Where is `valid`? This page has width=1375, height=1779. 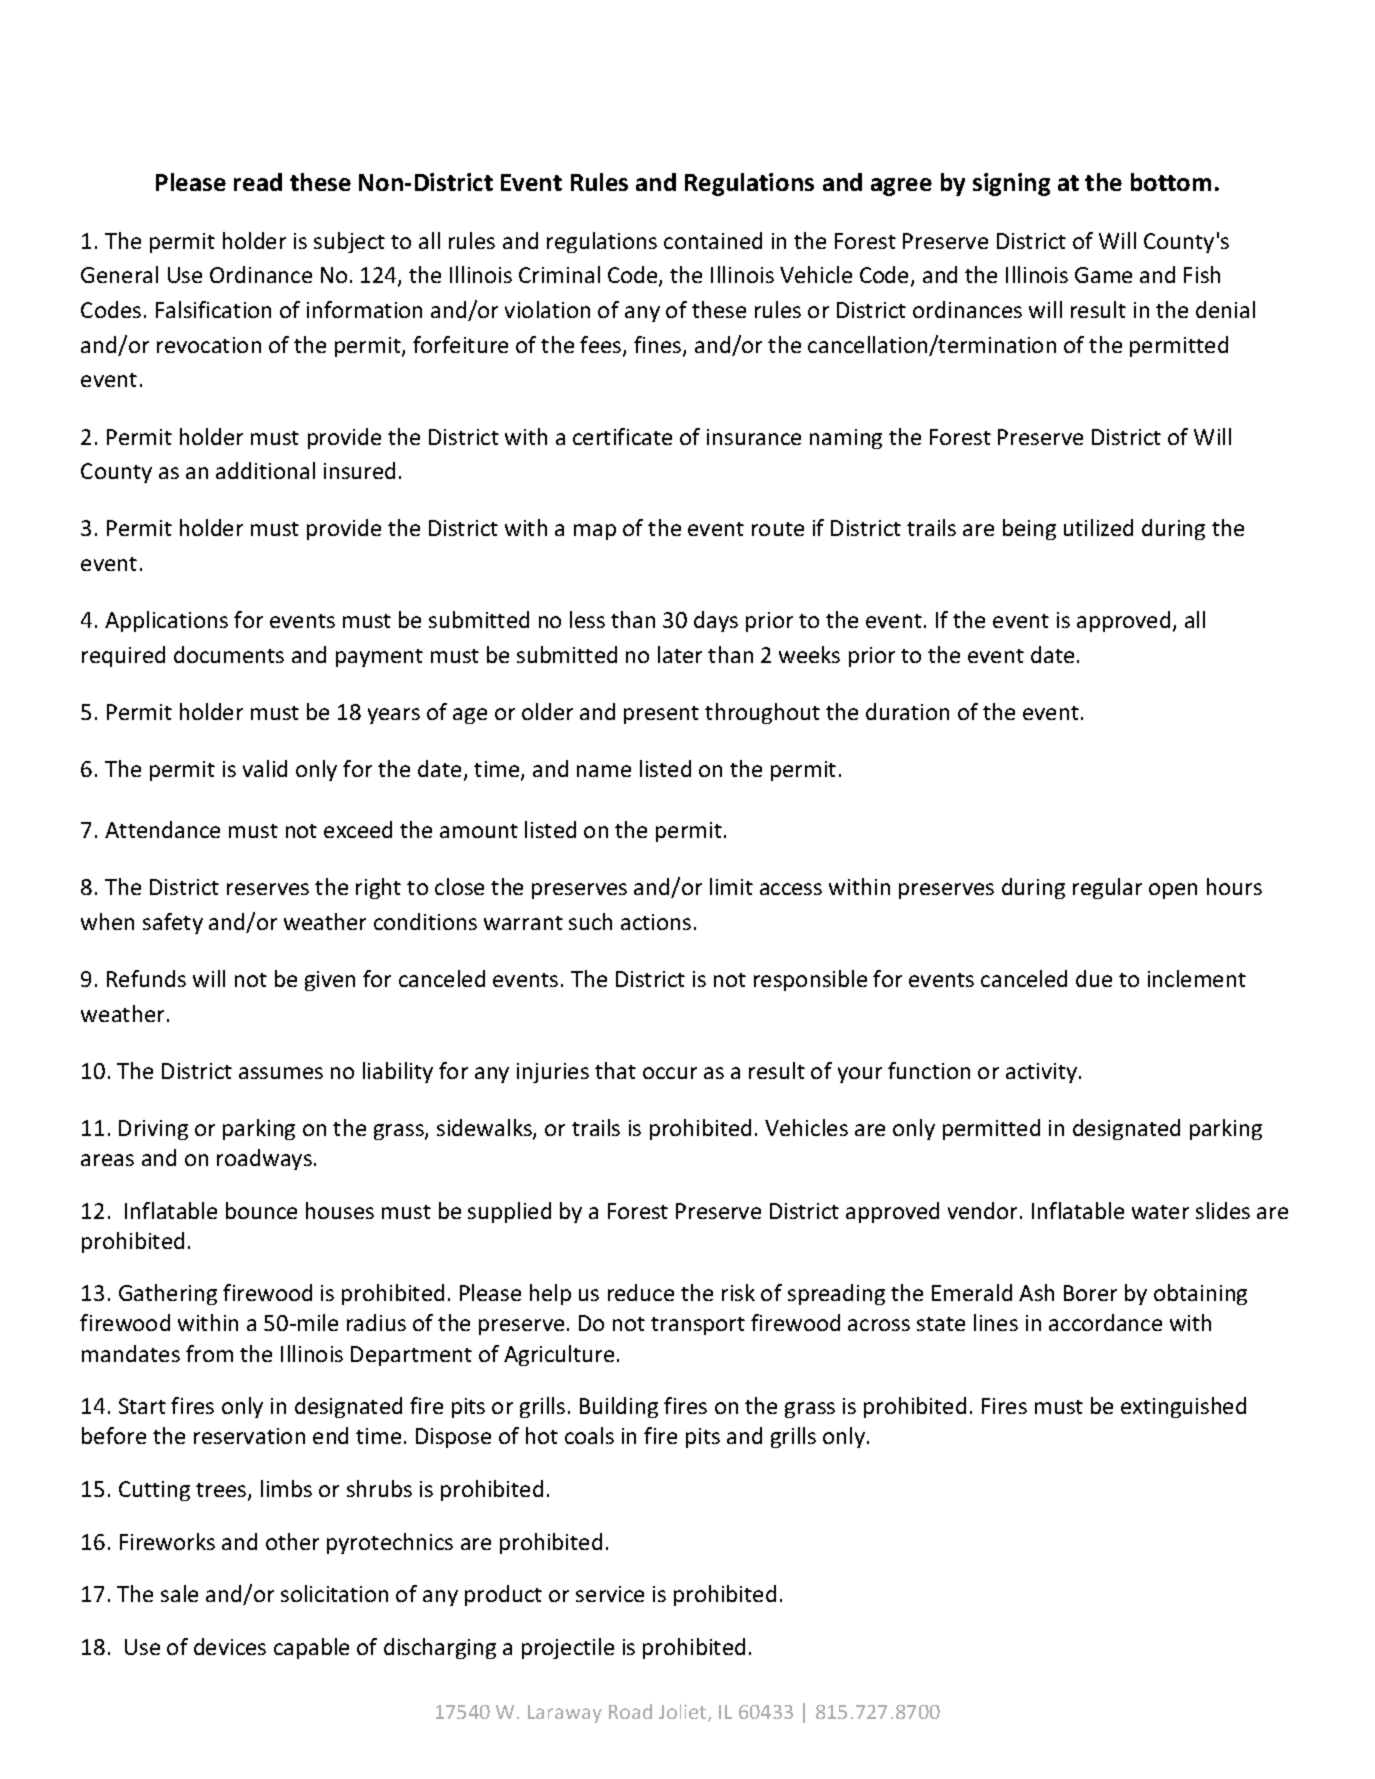
valid is located at coordinates (265, 768).
